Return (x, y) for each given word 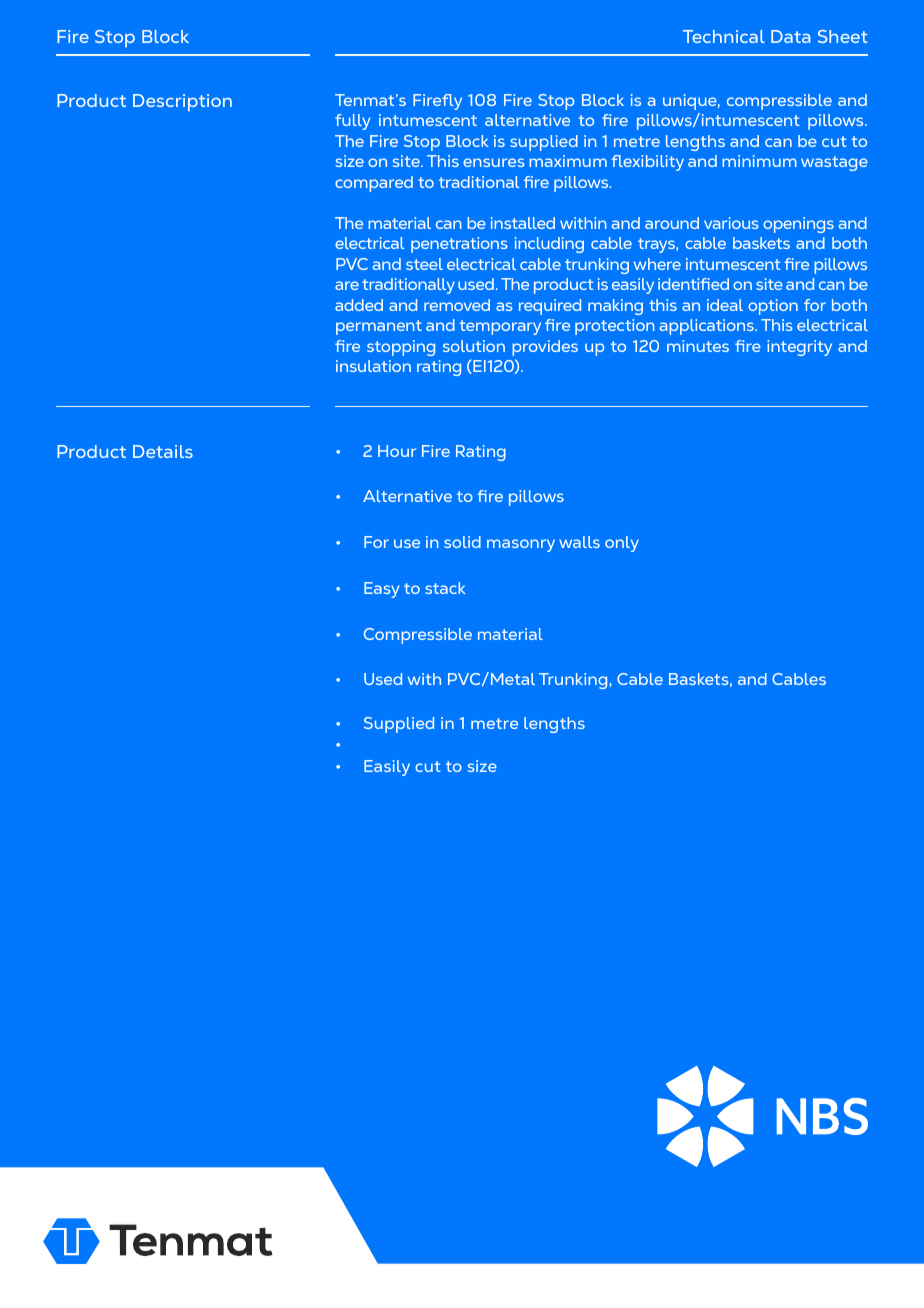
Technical (724, 36)
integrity (799, 348)
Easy (381, 590)
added (359, 305)
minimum (759, 161)
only (622, 544)
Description (182, 102)
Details (163, 451)
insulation (373, 366)
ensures (494, 162)
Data (790, 36)
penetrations (459, 245)
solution (474, 346)
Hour (397, 451)
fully (352, 122)
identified (693, 284)
